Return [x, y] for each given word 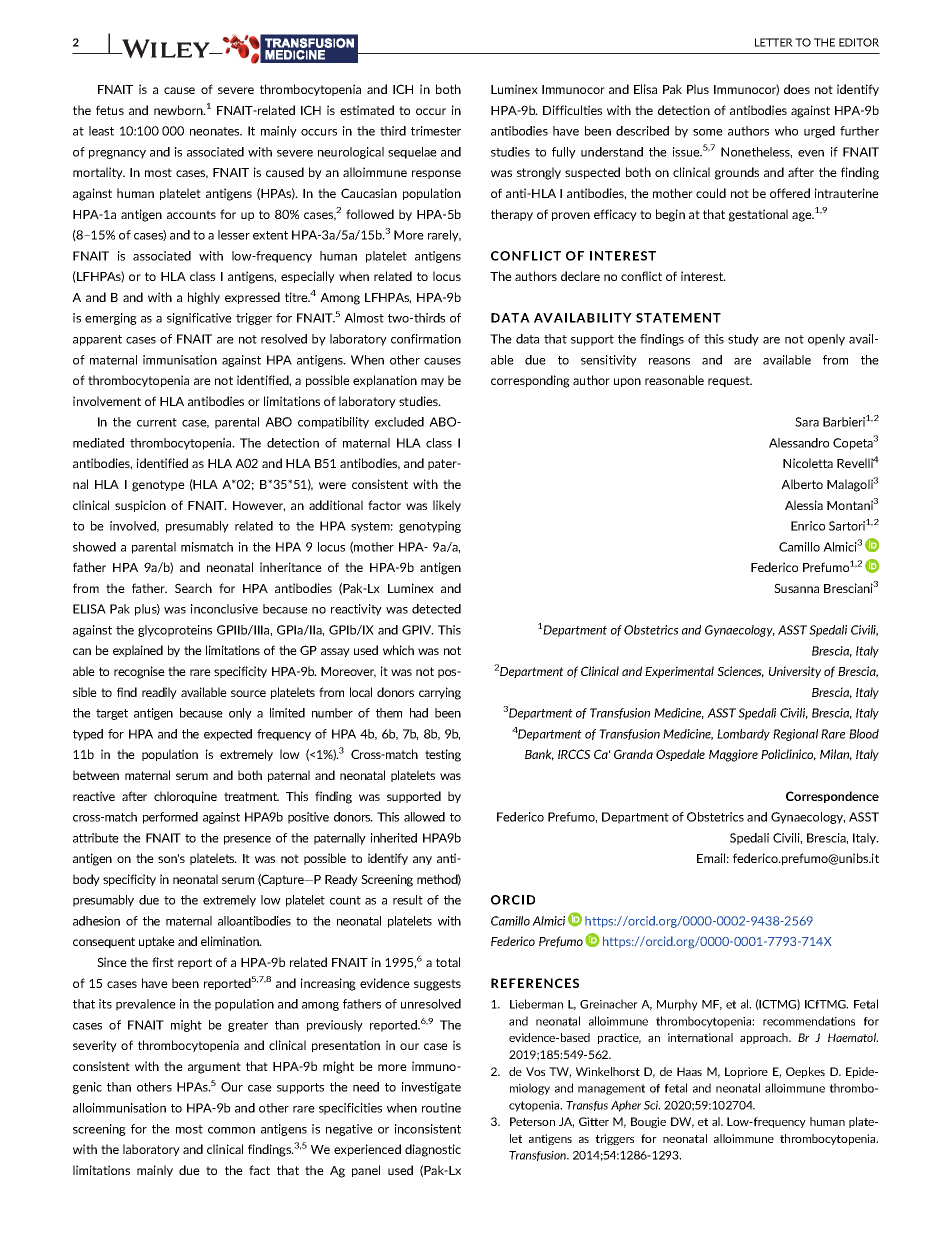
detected [436, 609]
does [797, 89]
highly [204, 298]
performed [170, 818]
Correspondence [832, 797]
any [422, 860]
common [231, 1130]
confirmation [426, 339]
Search [193, 588]
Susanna [796, 588]
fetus [110, 110]
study [743, 340]
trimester [436, 131]
